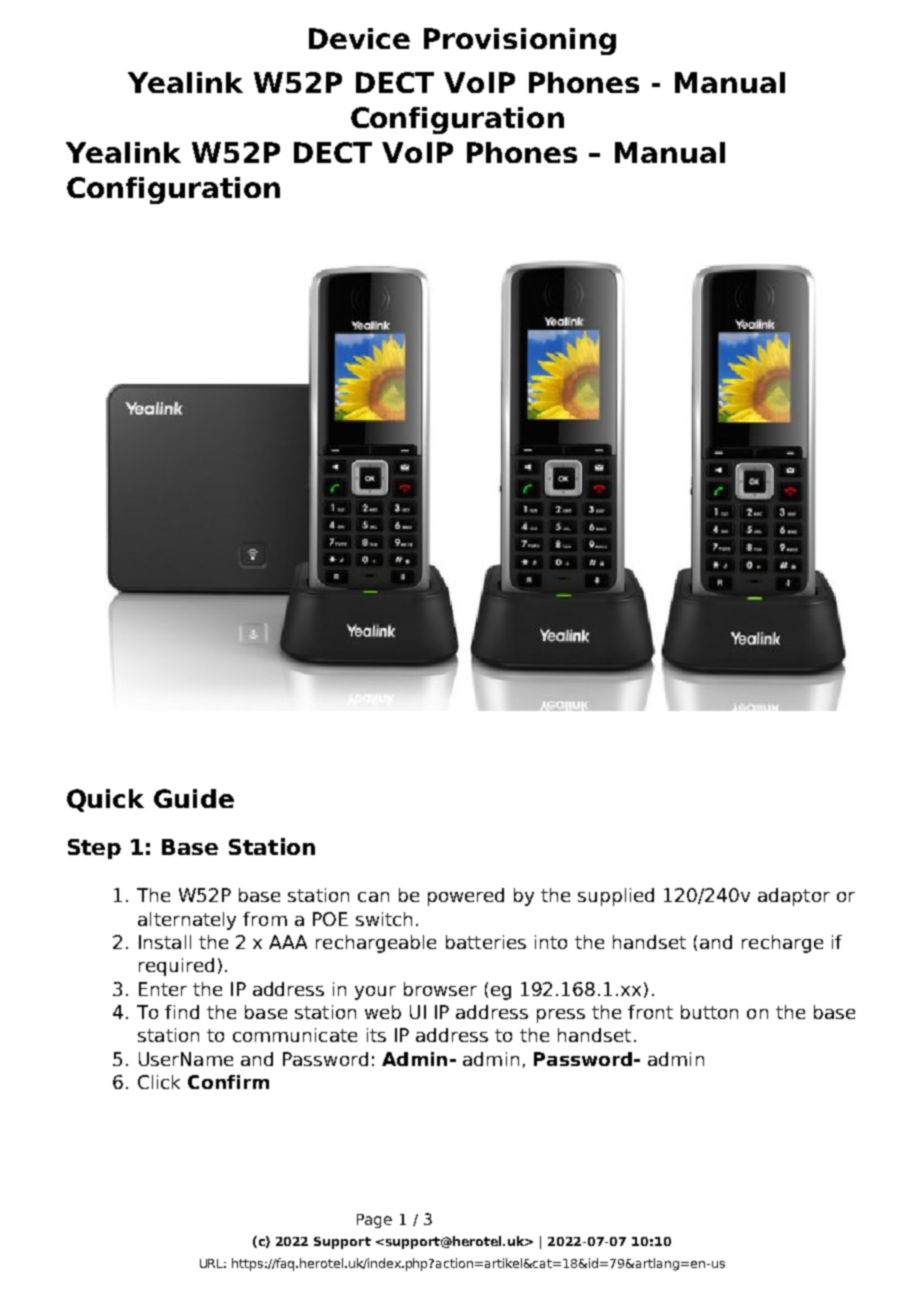 This screenshot has height=1308, width=924. Describe the element at coordinates (551, 942) in the screenshot. I see `into` at that location.
